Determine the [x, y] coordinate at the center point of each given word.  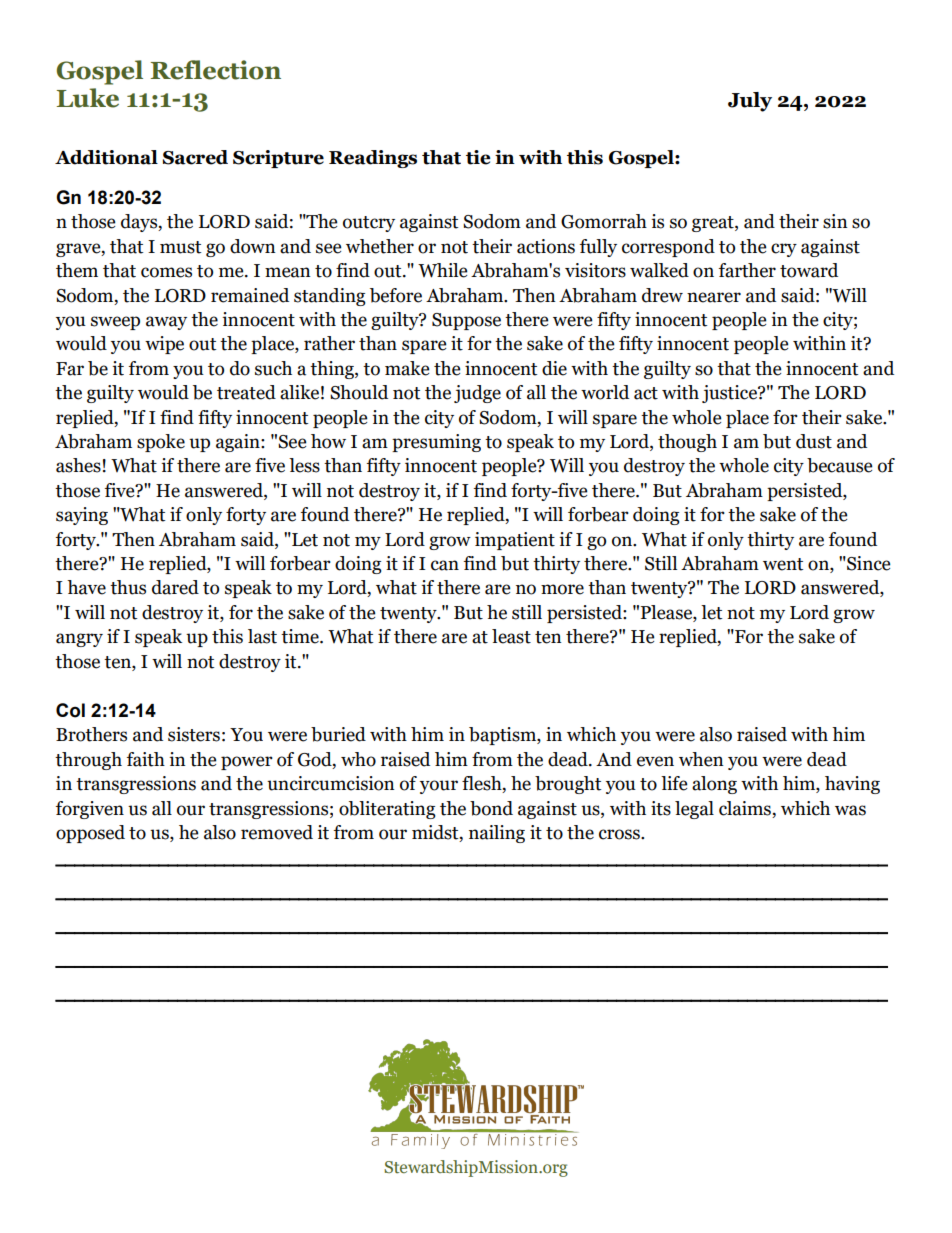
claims [745, 808]
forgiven [90, 810]
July [750, 102]
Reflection [216, 70]
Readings [373, 159]
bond [491, 808]
